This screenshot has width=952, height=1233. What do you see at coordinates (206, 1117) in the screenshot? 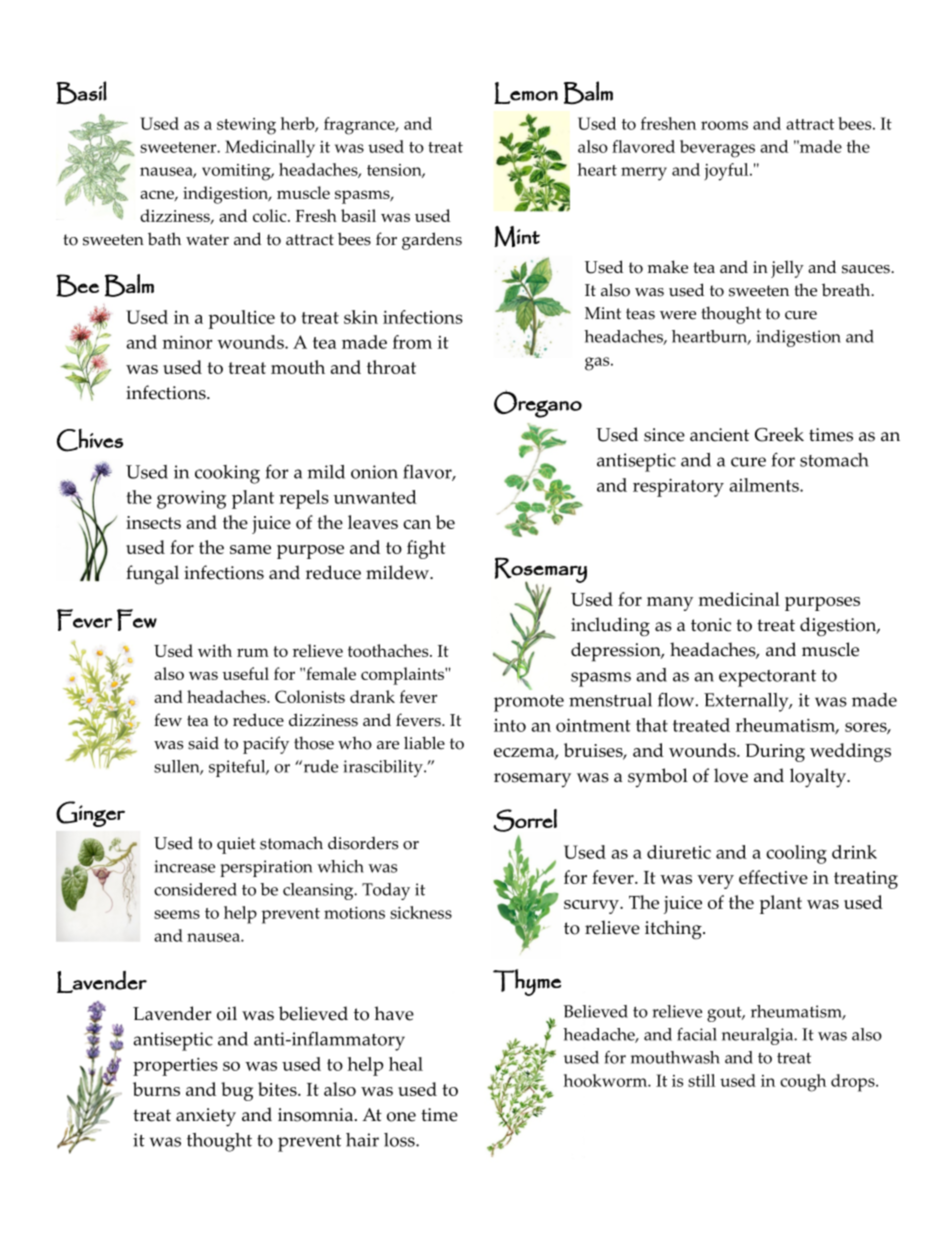
I see `anxiety` at bounding box center [206, 1117].
